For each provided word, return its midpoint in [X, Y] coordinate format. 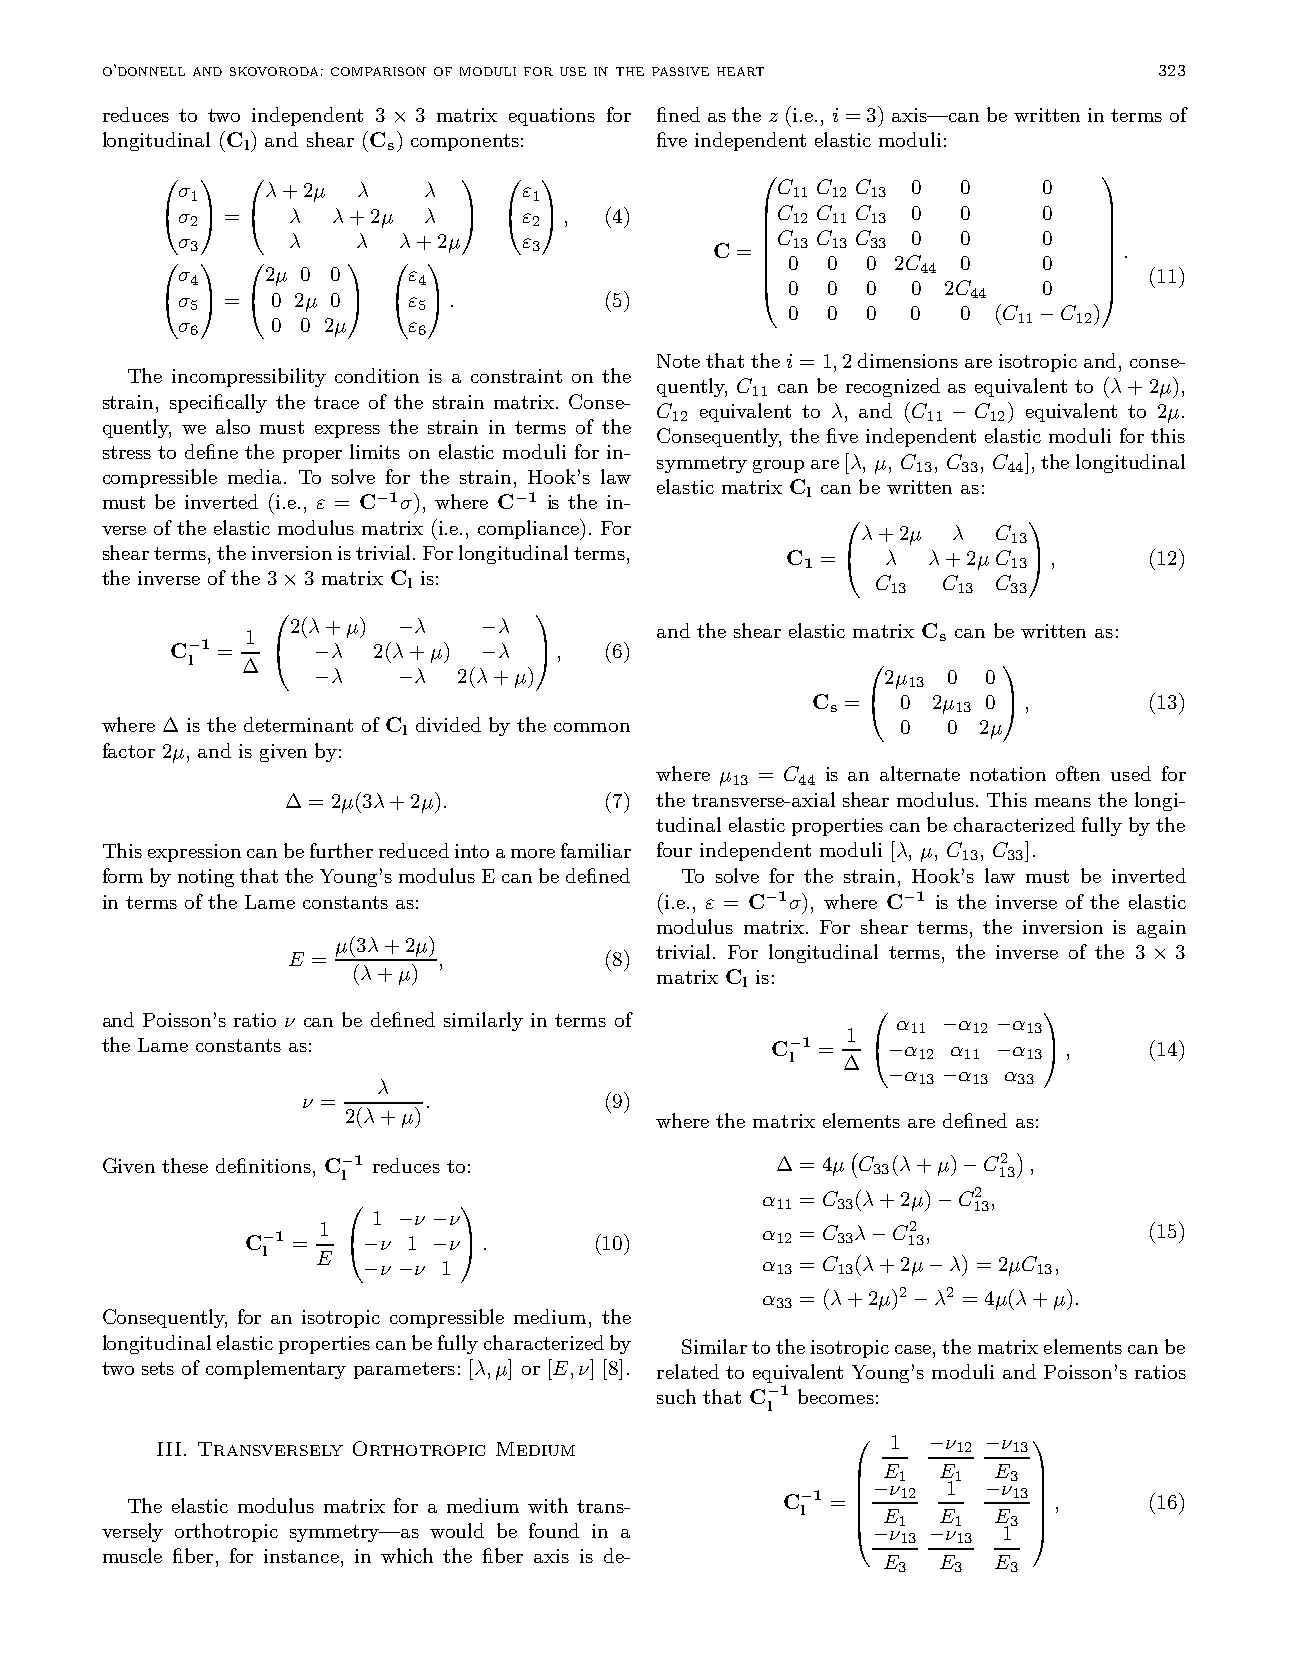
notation [1008, 774]
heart [740, 71]
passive [680, 71]
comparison [378, 71]
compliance [529, 529]
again [1161, 929]
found [554, 1530]
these [185, 1165]
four [674, 849]
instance [301, 1556]
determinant [298, 724]
